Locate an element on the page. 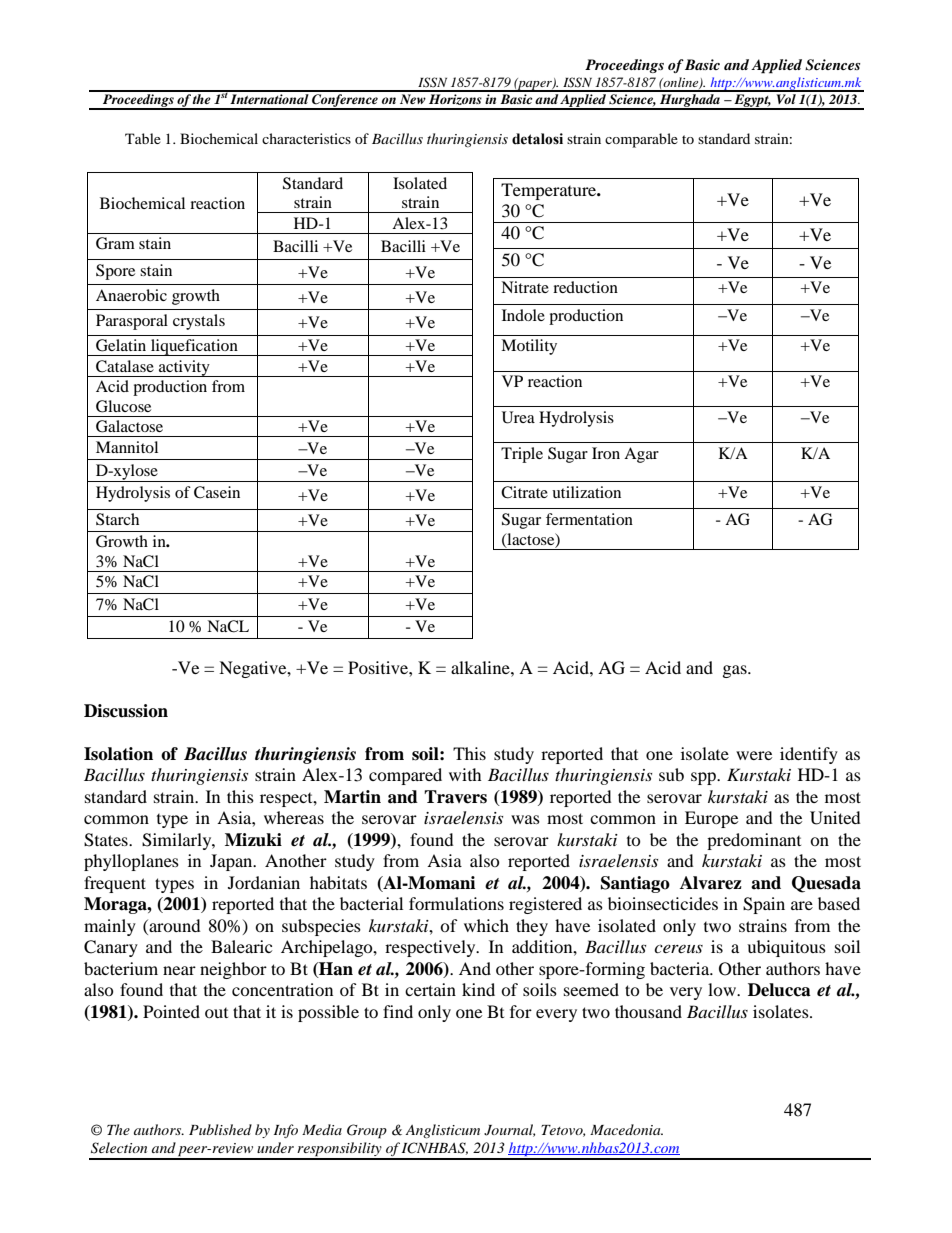 This page has height=1233, width=952. with is located at coordinates (465, 774).
